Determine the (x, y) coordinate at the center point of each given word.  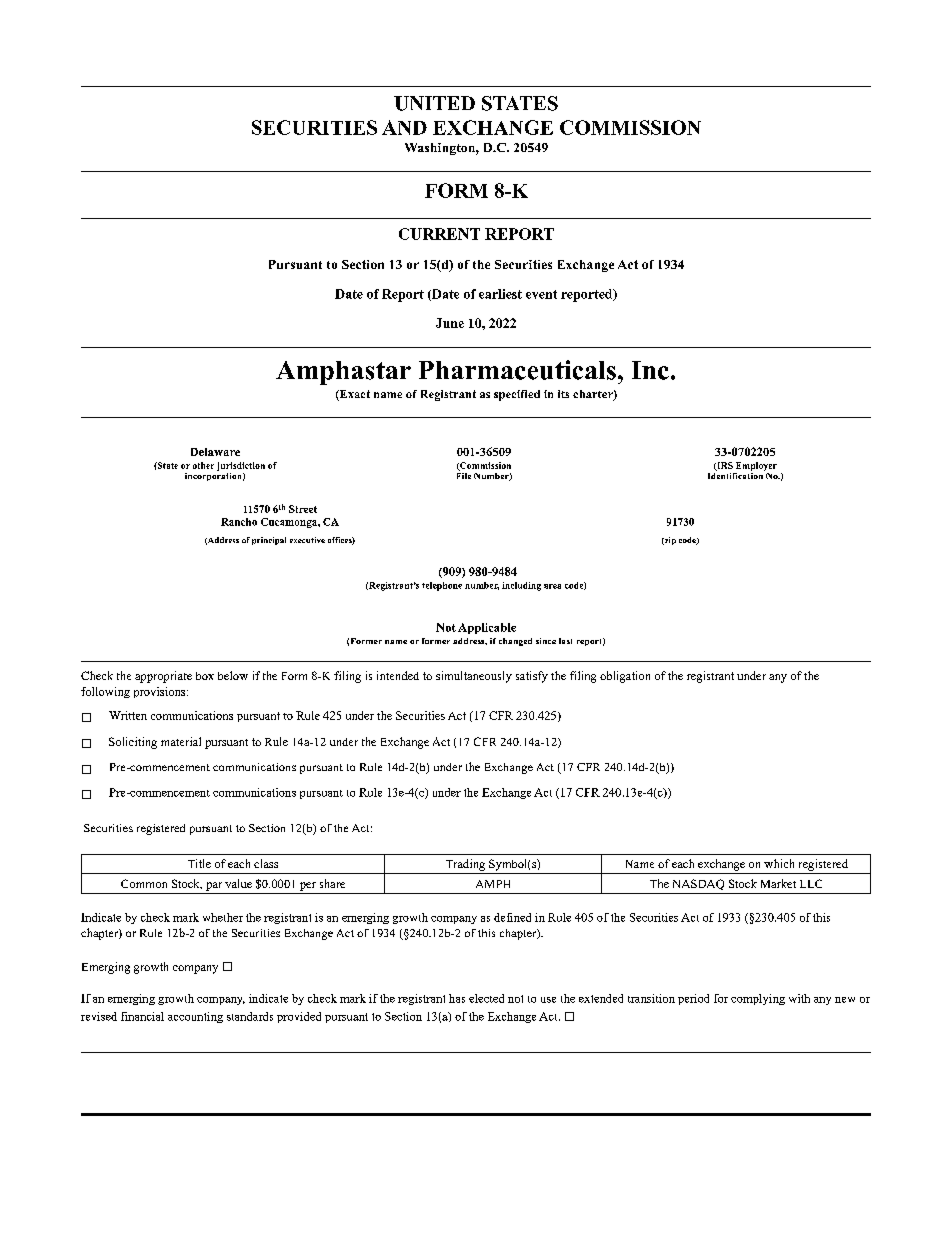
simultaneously (474, 677)
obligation (625, 677)
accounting (195, 1017)
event (541, 294)
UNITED (434, 103)
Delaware (215, 452)
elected (486, 998)
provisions (161, 692)
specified (517, 395)
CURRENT (439, 234)
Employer (756, 466)
